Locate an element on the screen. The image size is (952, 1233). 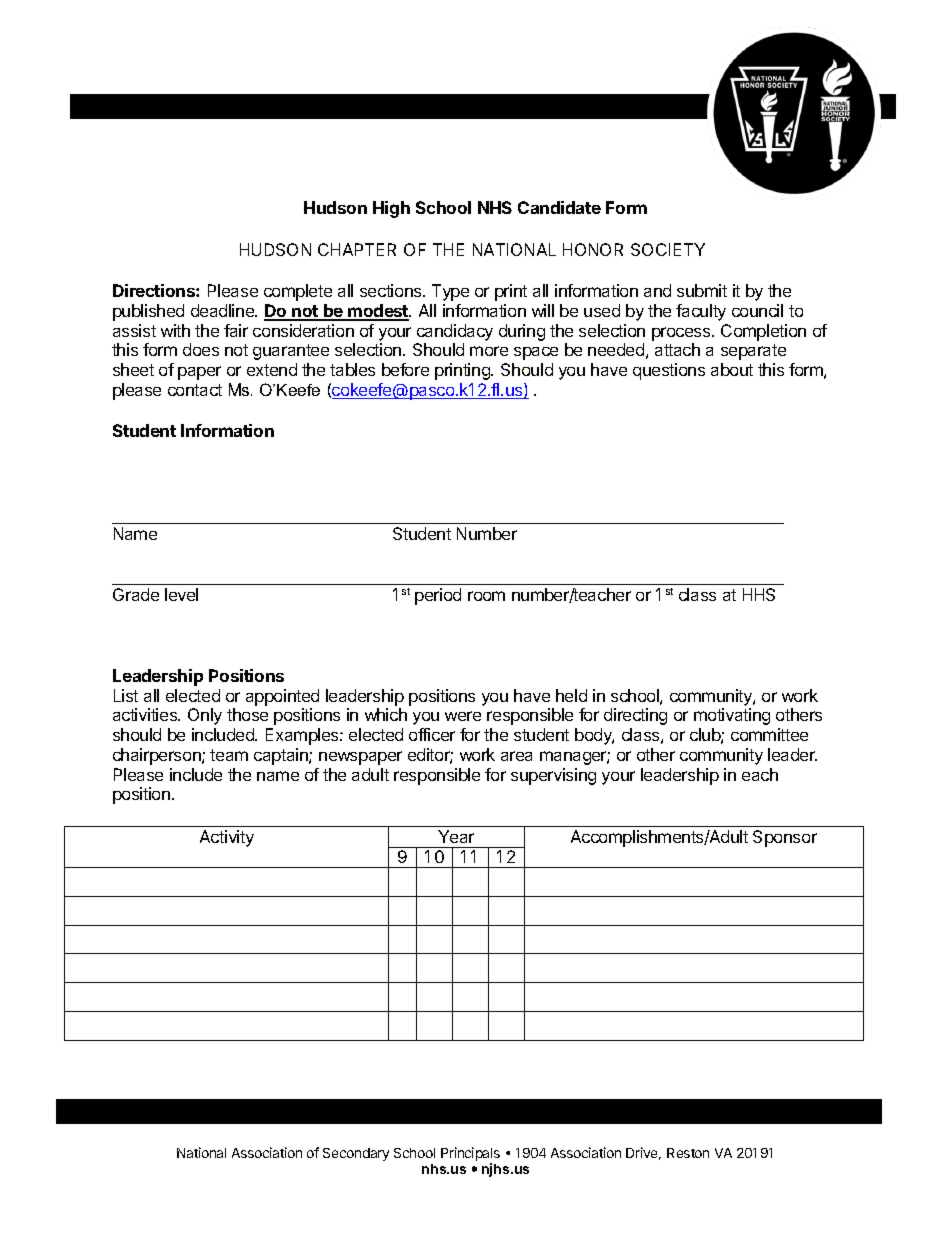
High is located at coordinates (391, 209).
